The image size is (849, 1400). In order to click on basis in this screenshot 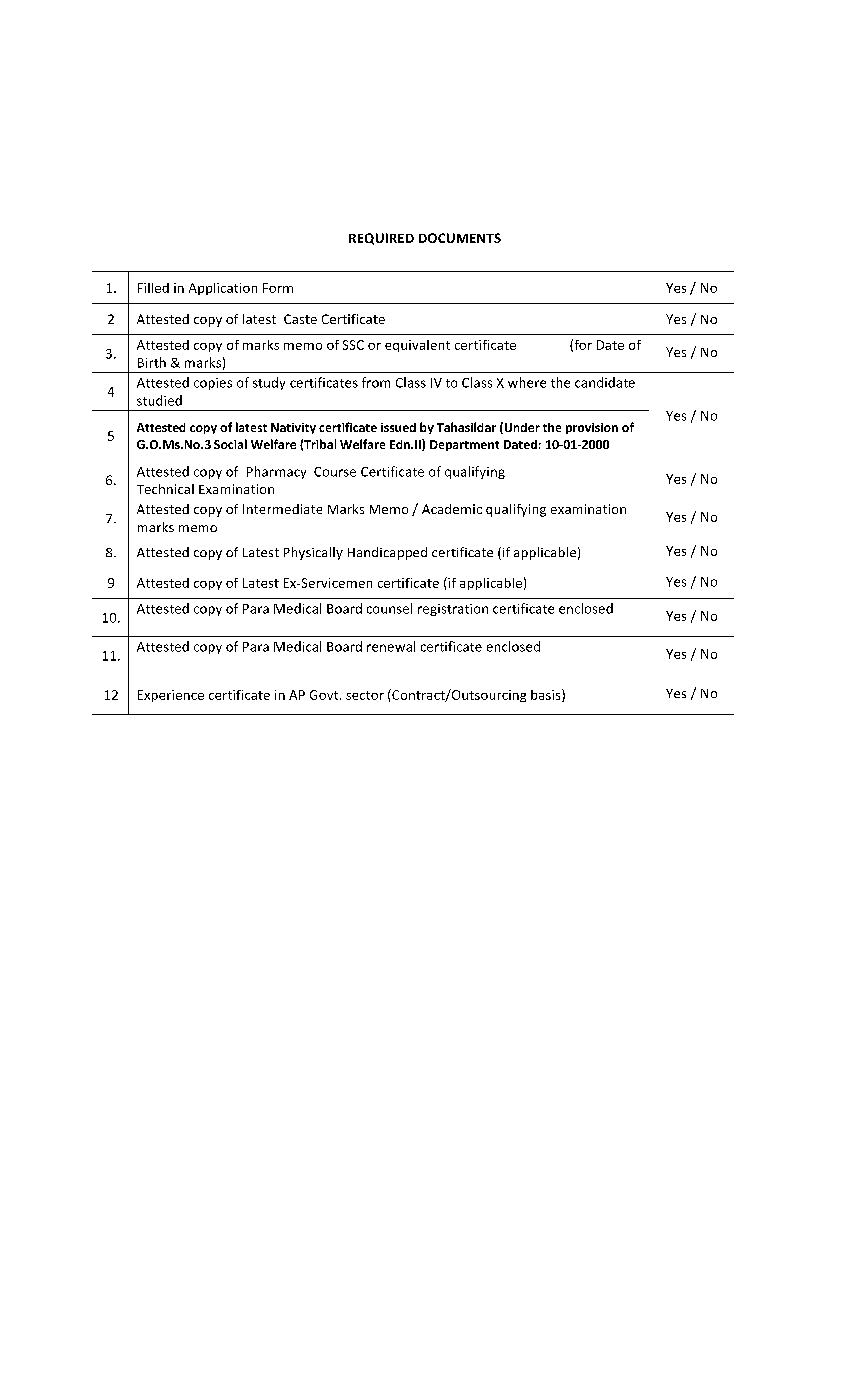, I will do `click(547, 695)`.
